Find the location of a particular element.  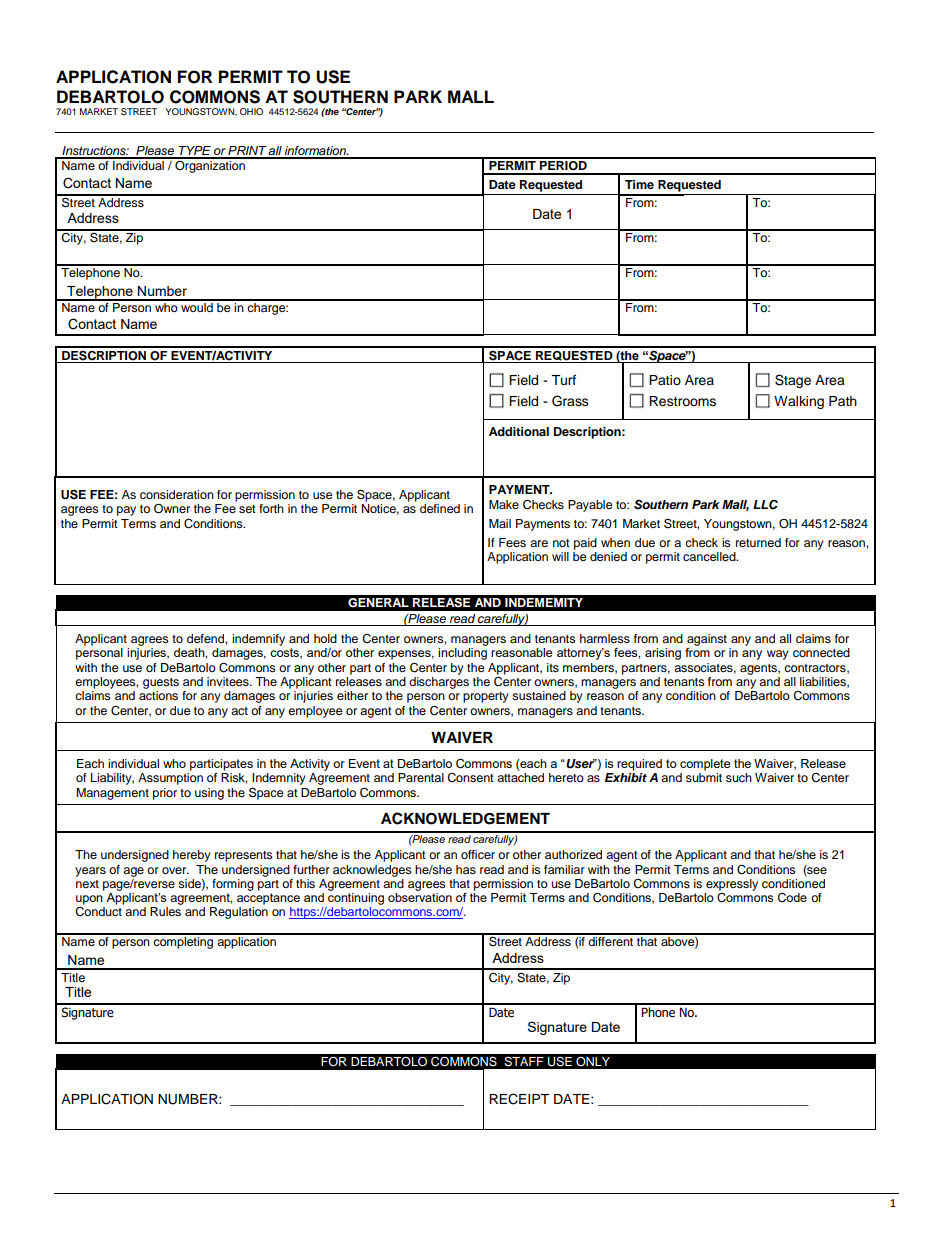

set is located at coordinates (247, 509).
